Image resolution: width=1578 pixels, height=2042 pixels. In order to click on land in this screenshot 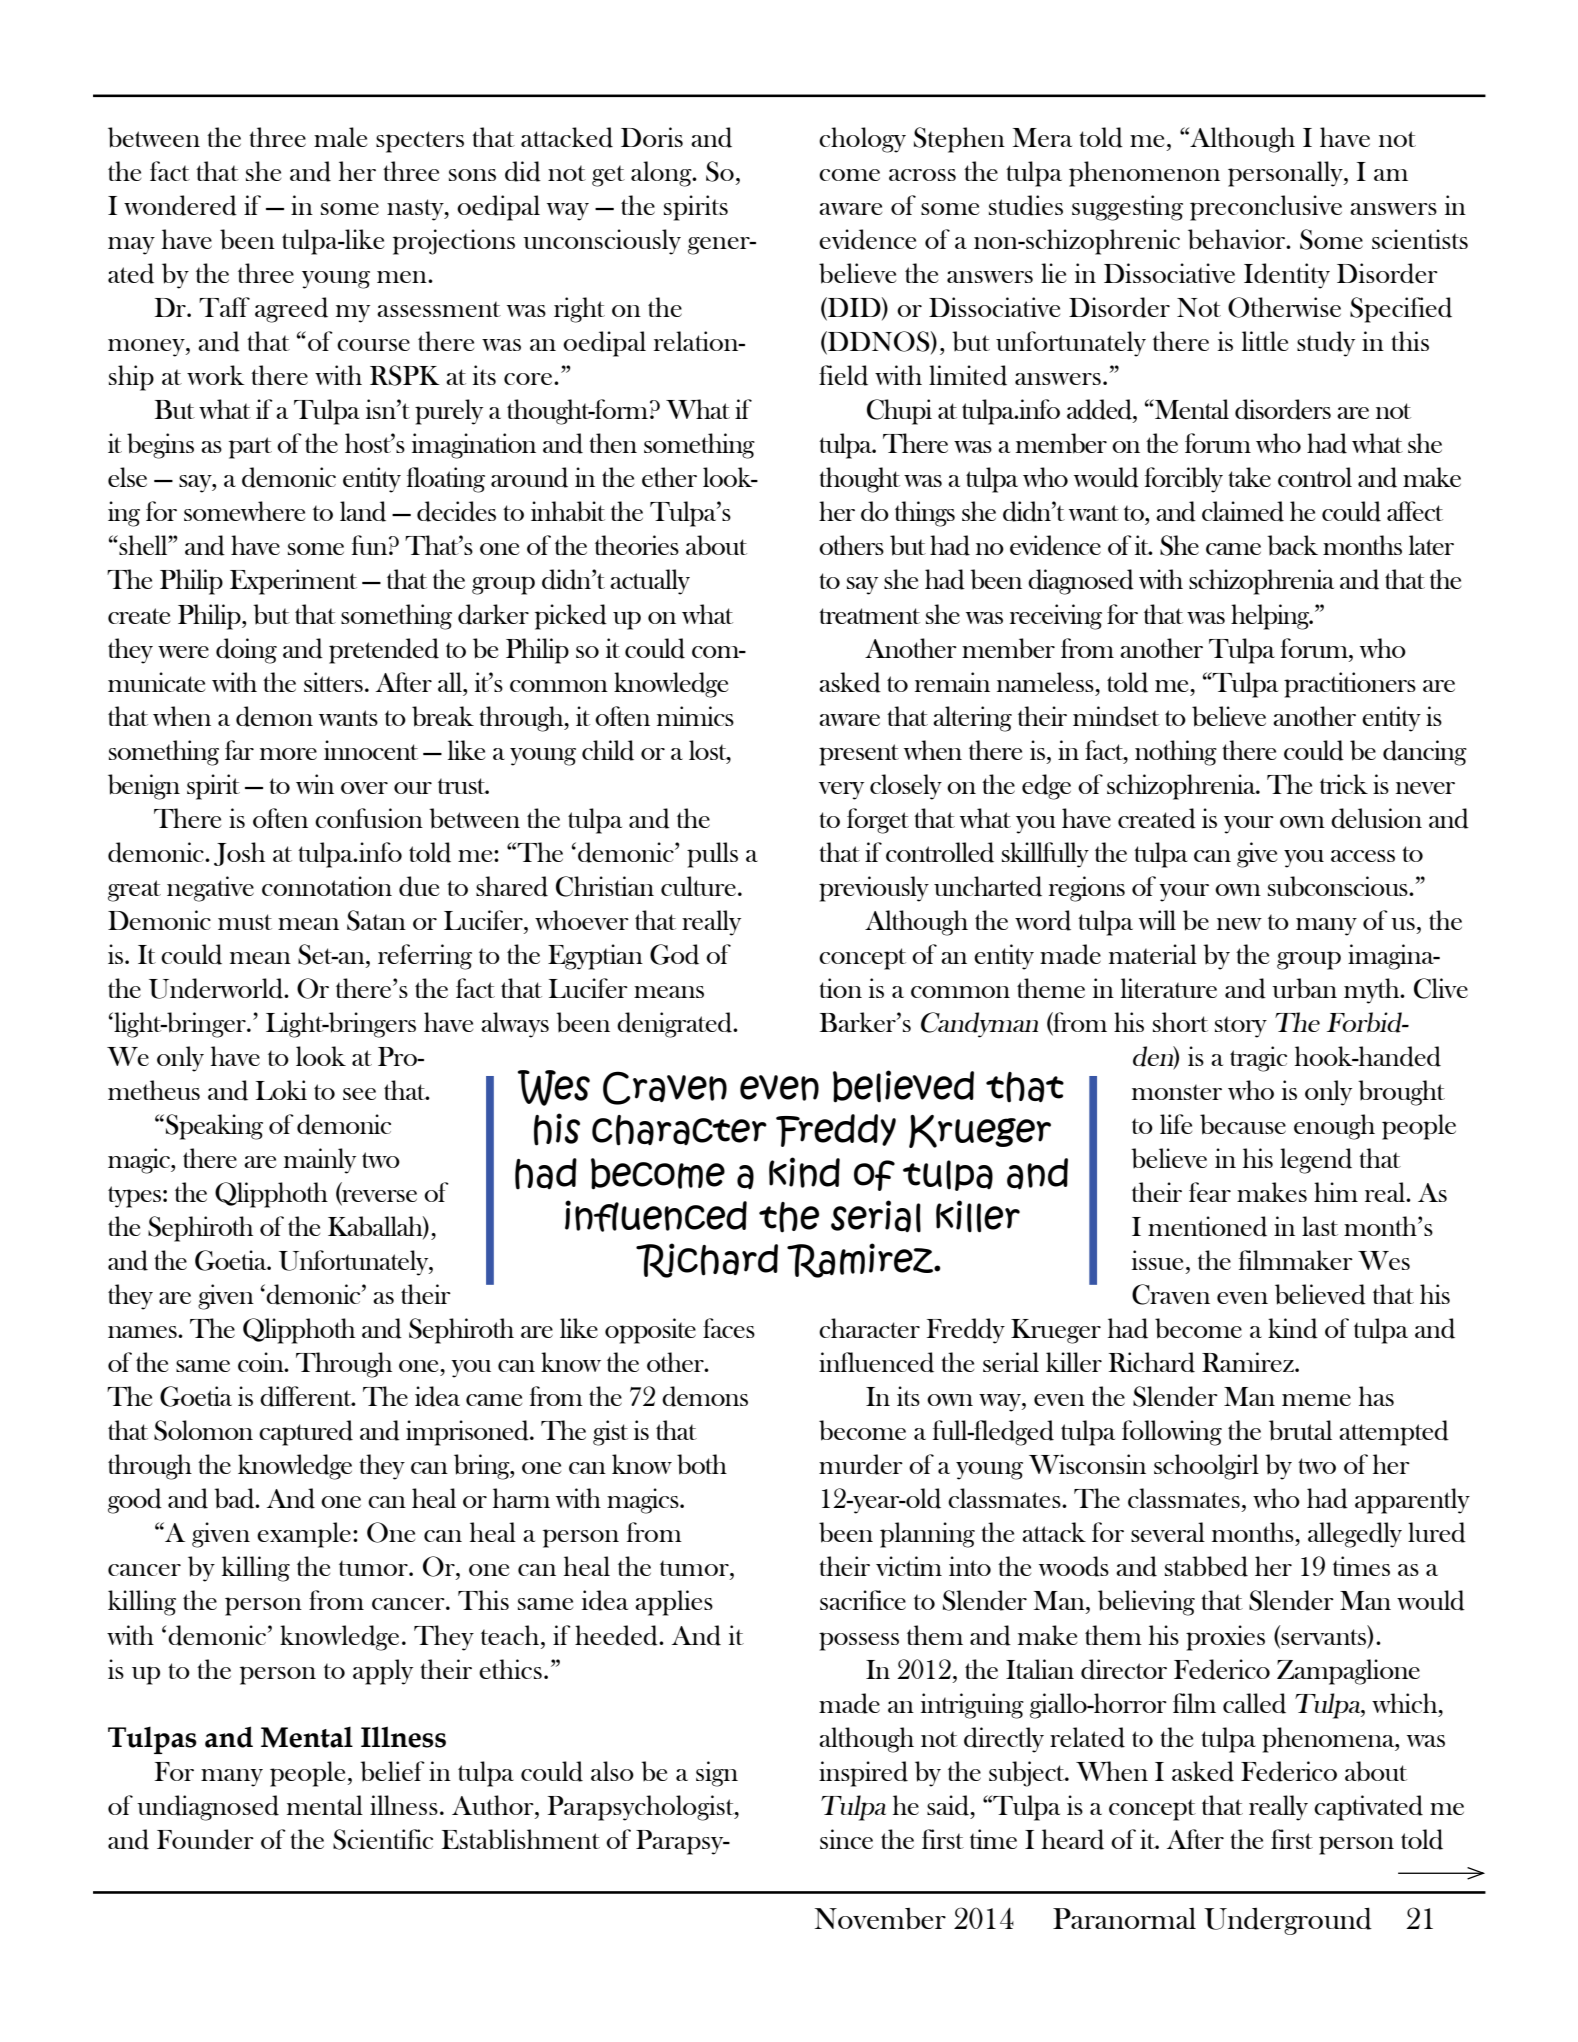, I will do `click(363, 511)`.
